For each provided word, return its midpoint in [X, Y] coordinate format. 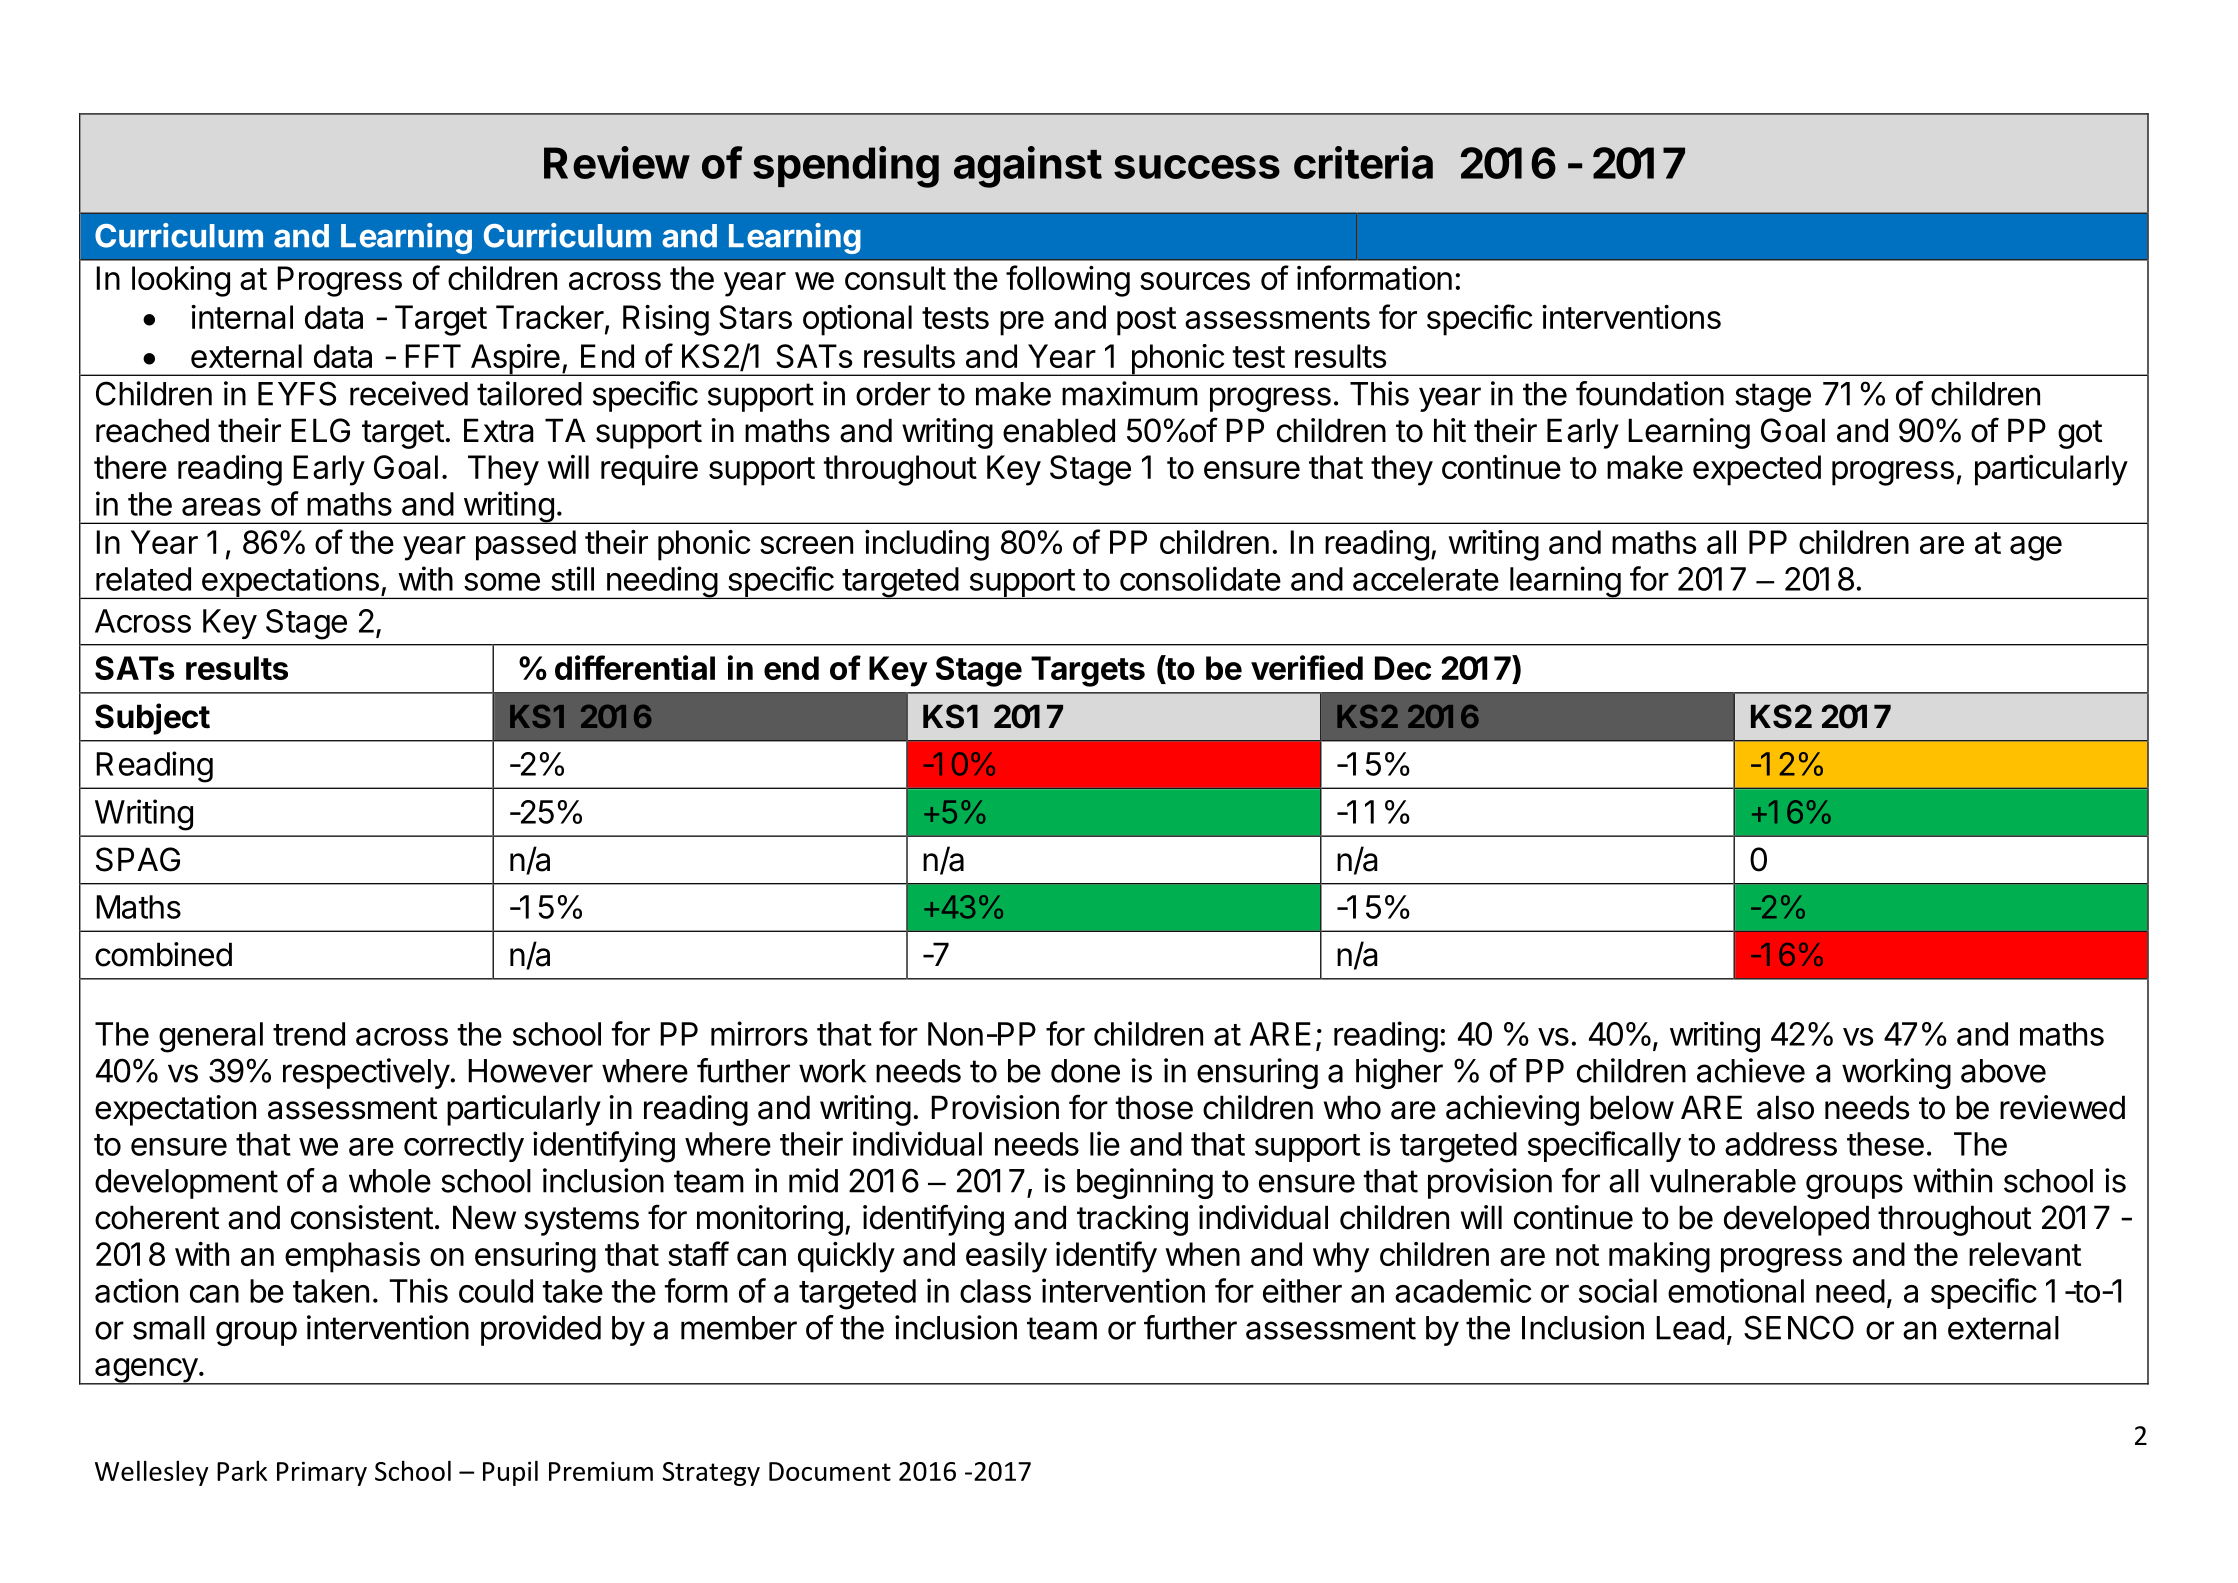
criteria [1363, 162]
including [927, 545]
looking [181, 281]
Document [830, 1471]
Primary [322, 1473]
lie [1105, 1143]
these [1885, 1144]
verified [1307, 667]
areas [221, 507]
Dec [1403, 668]
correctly [464, 1147]
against [1028, 167]
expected [1757, 470]
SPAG [138, 859]
